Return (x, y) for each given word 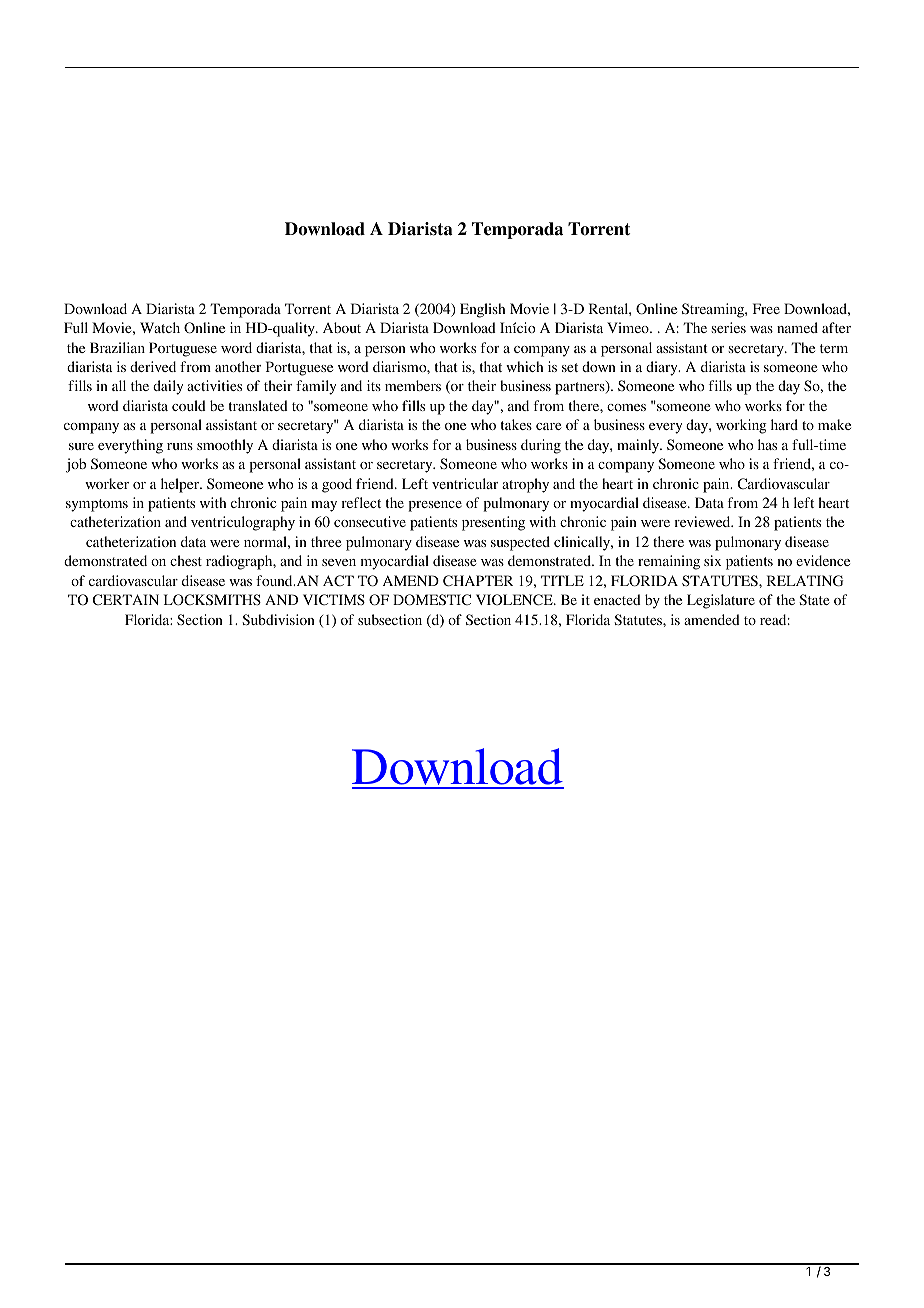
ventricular (465, 483)
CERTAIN (126, 599)
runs (180, 446)
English (482, 310)
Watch (160, 327)
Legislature (721, 601)
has (767, 444)
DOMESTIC (432, 600)
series (729, 327)
